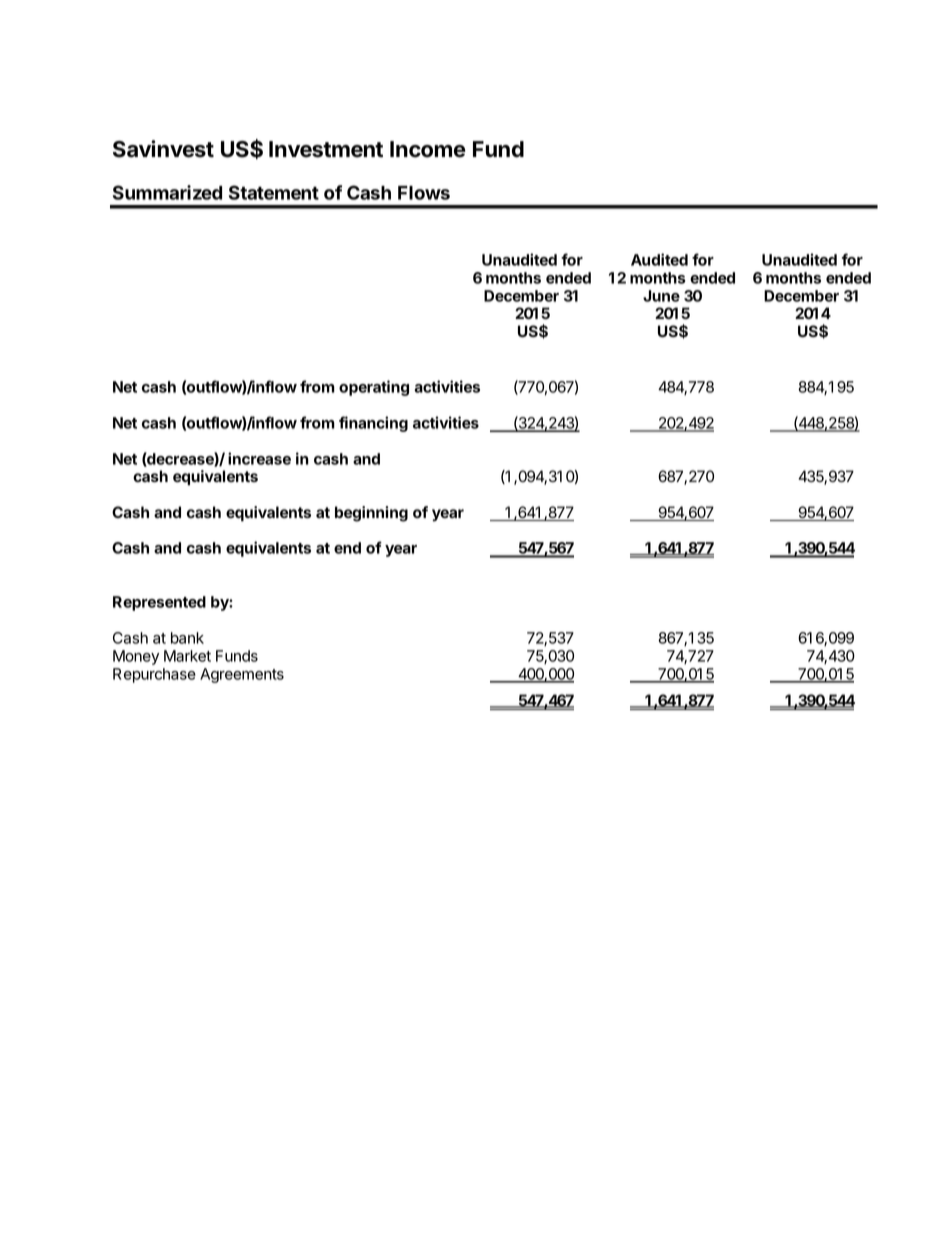 This image has width=952, height=1233. Describe the element at coordinates (373, 424) in the image. I see `financing` at that location.
